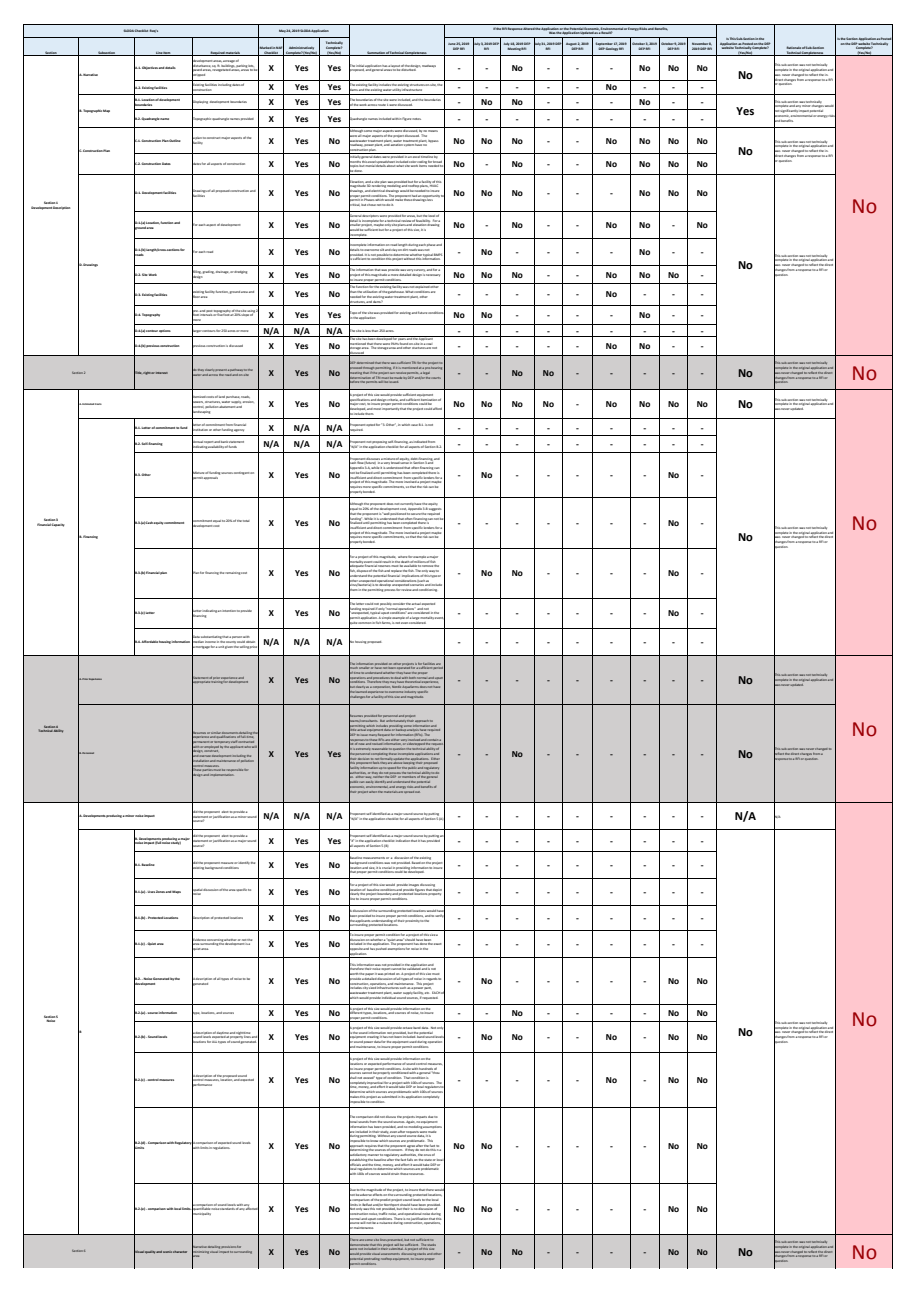 Image resolution: width=921 pixels, height=1316 pixels. Describe the element at coordinates (375, 53) in the screenshot. I see `Summation` at that location.
